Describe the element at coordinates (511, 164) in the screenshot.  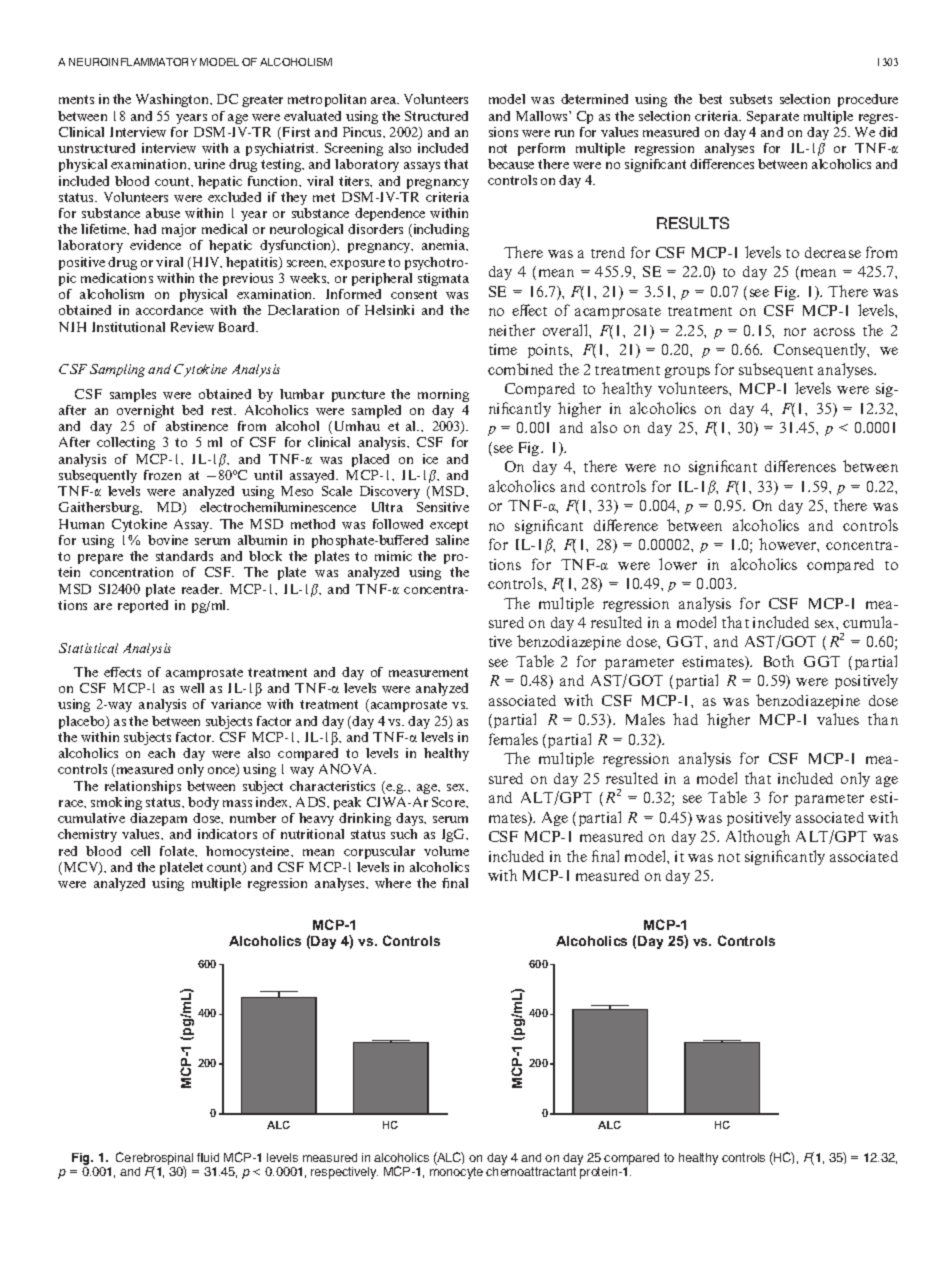
I see `because` at that location.
